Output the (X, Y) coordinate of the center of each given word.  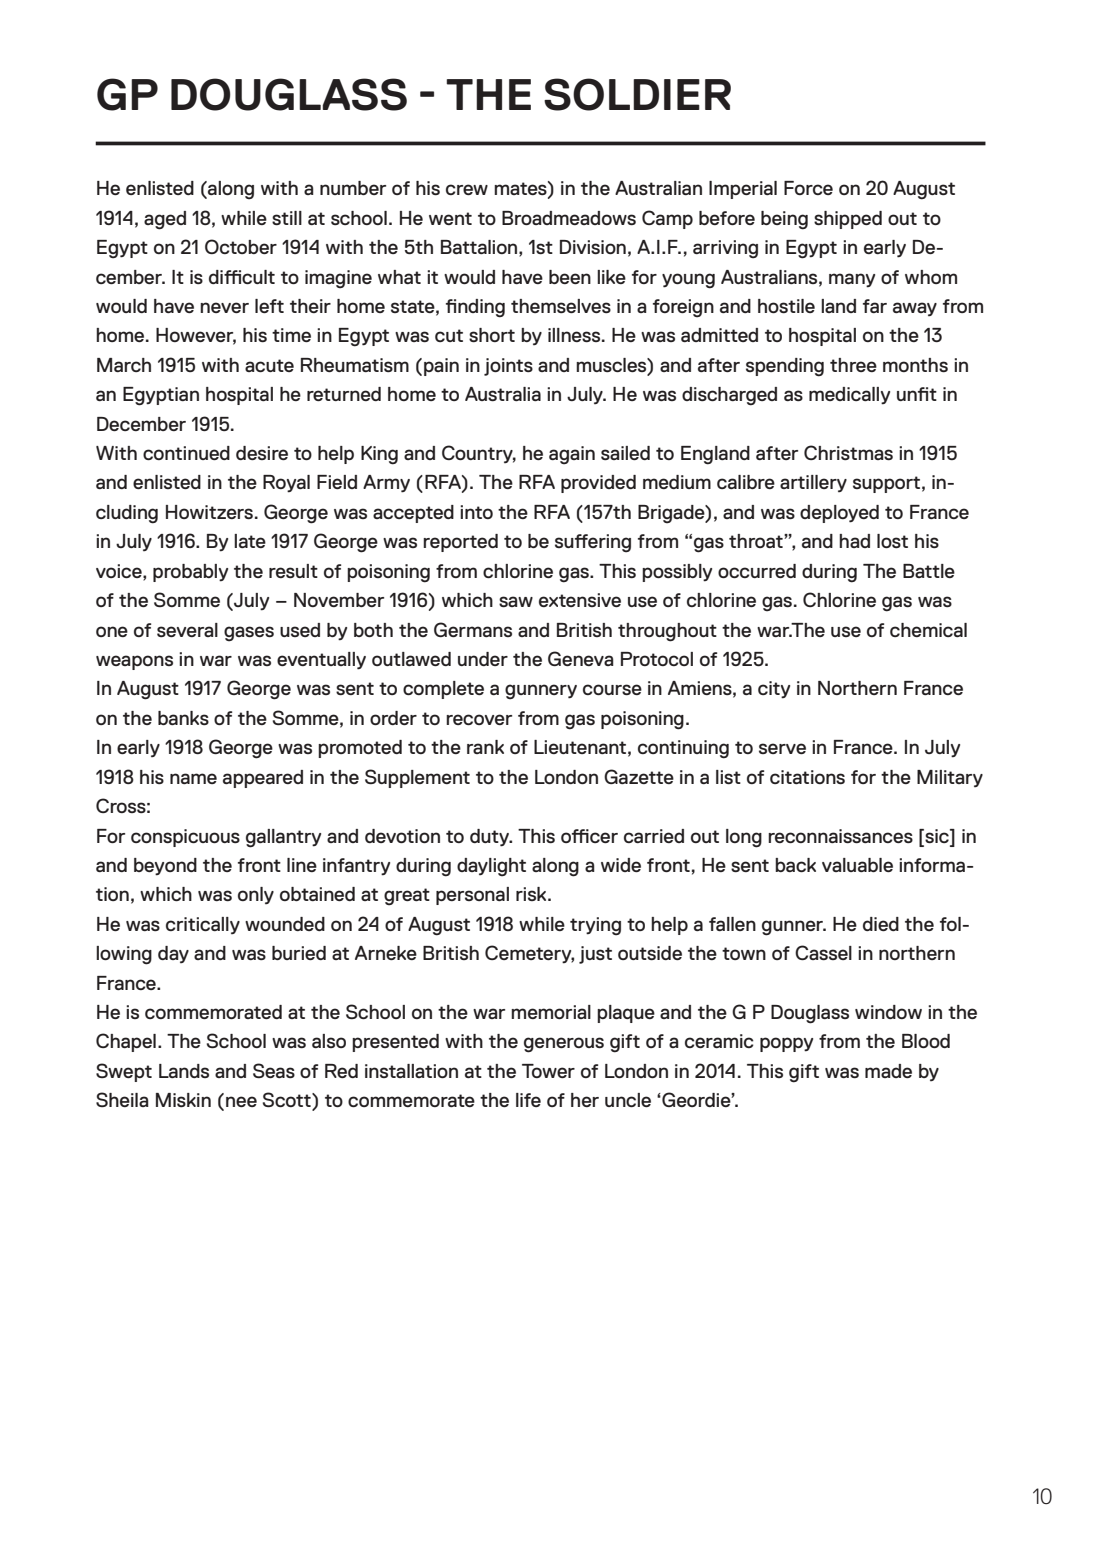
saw (516, 601)
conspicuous (185, 838)
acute (269, 365)
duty (490, 838)
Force (808, 188)
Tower (548, 1071)
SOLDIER (637, 94)
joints (508, 367)
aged (165, 220)
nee (241, 1101)
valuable (857, 865)
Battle (929, 571)
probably (190, 573)
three (853, 365)
